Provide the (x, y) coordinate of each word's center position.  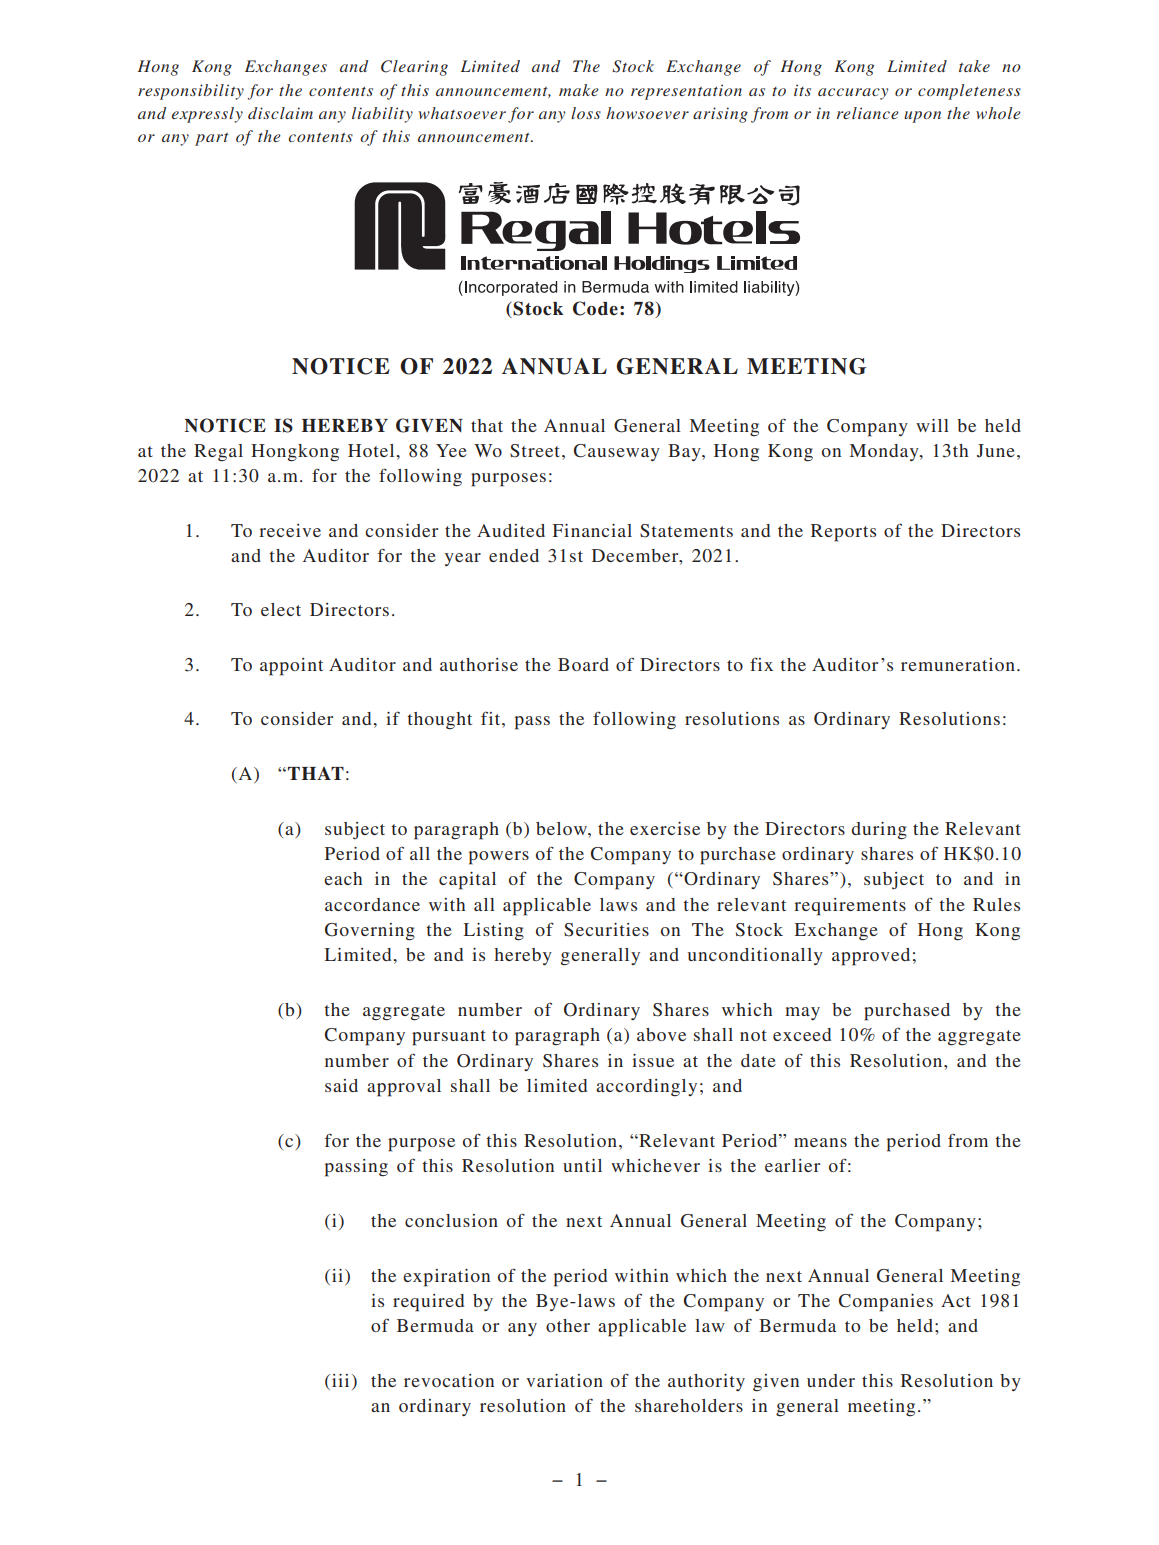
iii (340, 1380)
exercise (665, 828)
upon (922, 117)
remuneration (958, 664)
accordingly (646, 1088)
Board (583, 664)
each (343, 878)
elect (281, 609)
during (879, 831)
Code (595, 308)
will (932, 425)
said (341, 1085)
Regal (218, 453)
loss (586, 113)
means (820, 1142)
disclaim (280, 113)
